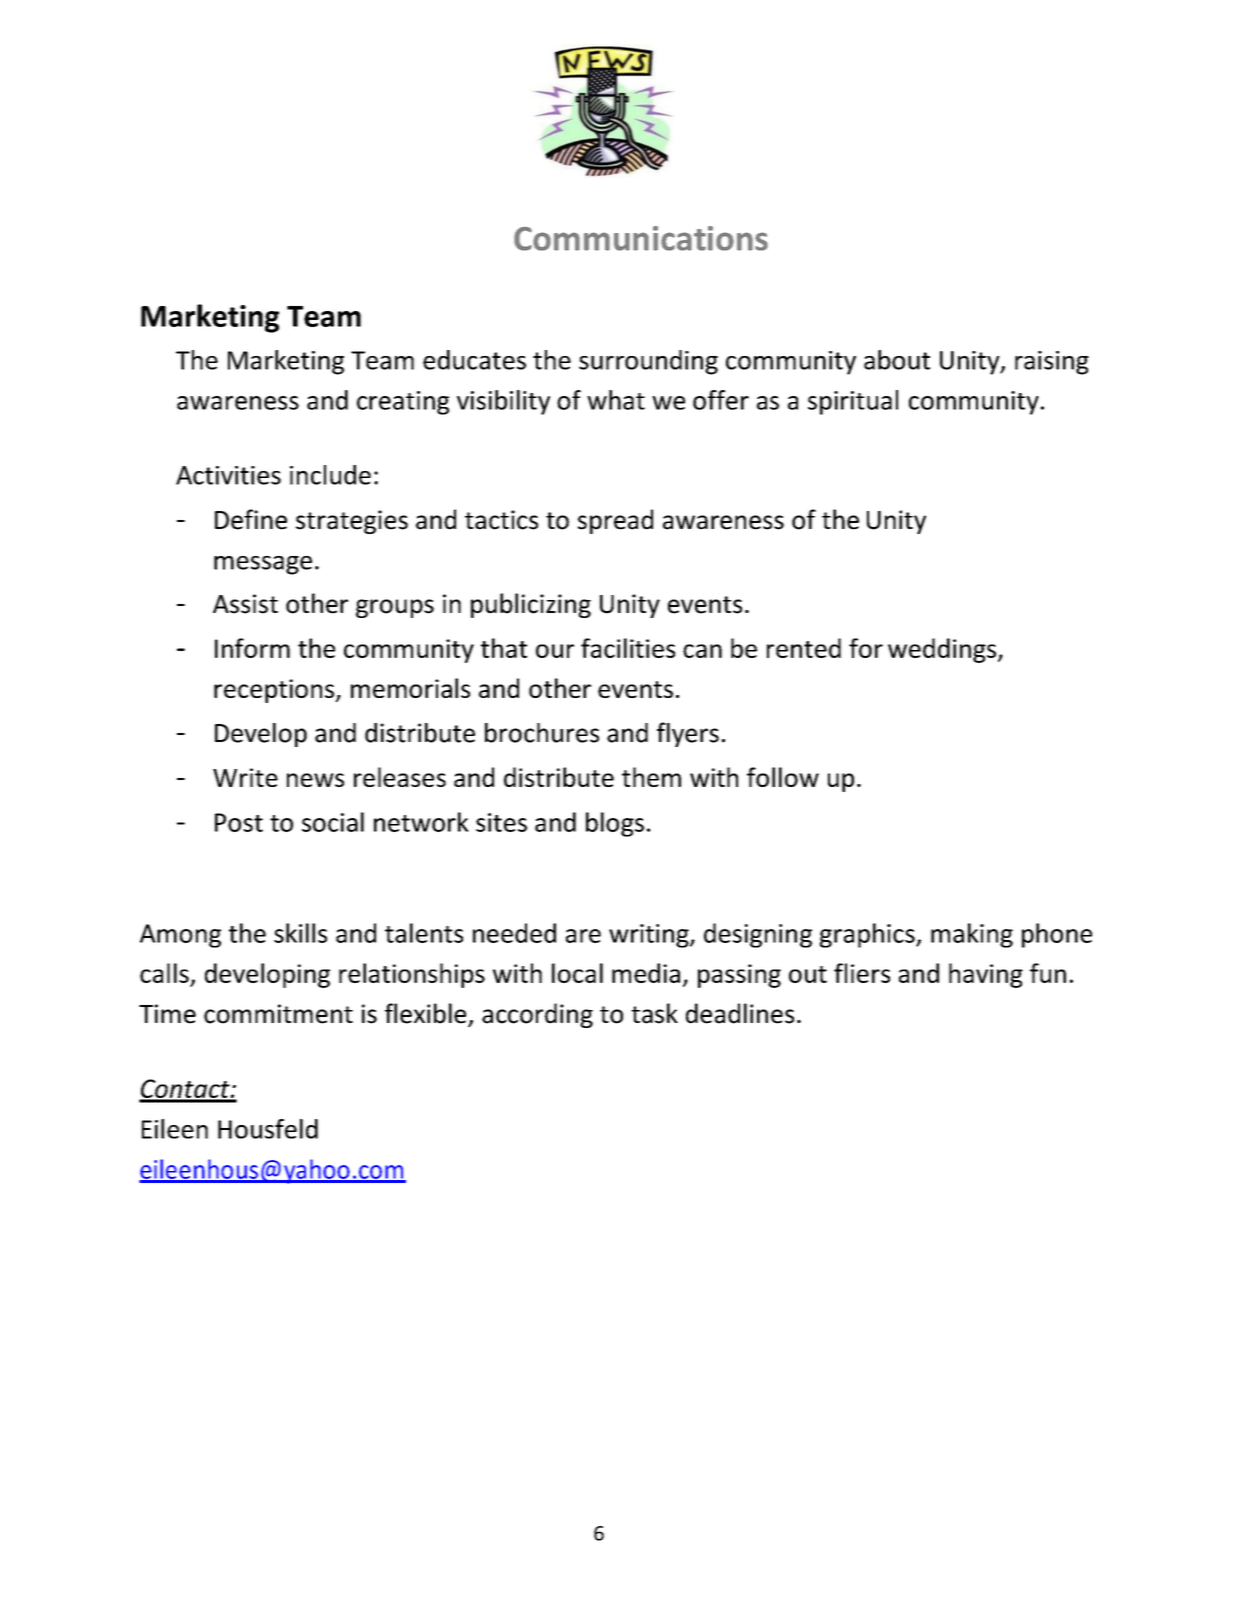  I want to click on Post, so click(239, 822).
